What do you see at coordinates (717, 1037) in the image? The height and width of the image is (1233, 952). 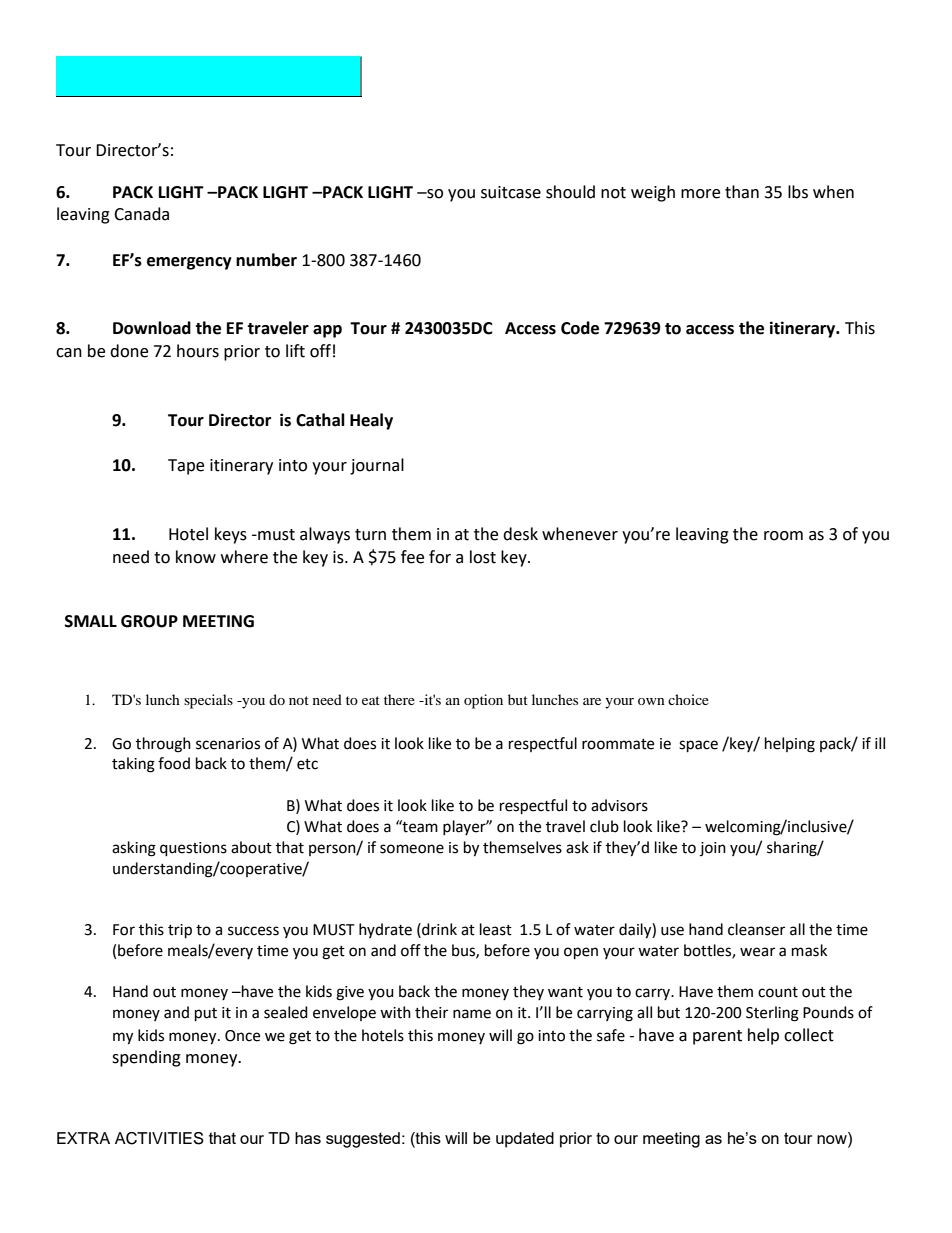 I see `parent` at bounding box center [717, 1037].
